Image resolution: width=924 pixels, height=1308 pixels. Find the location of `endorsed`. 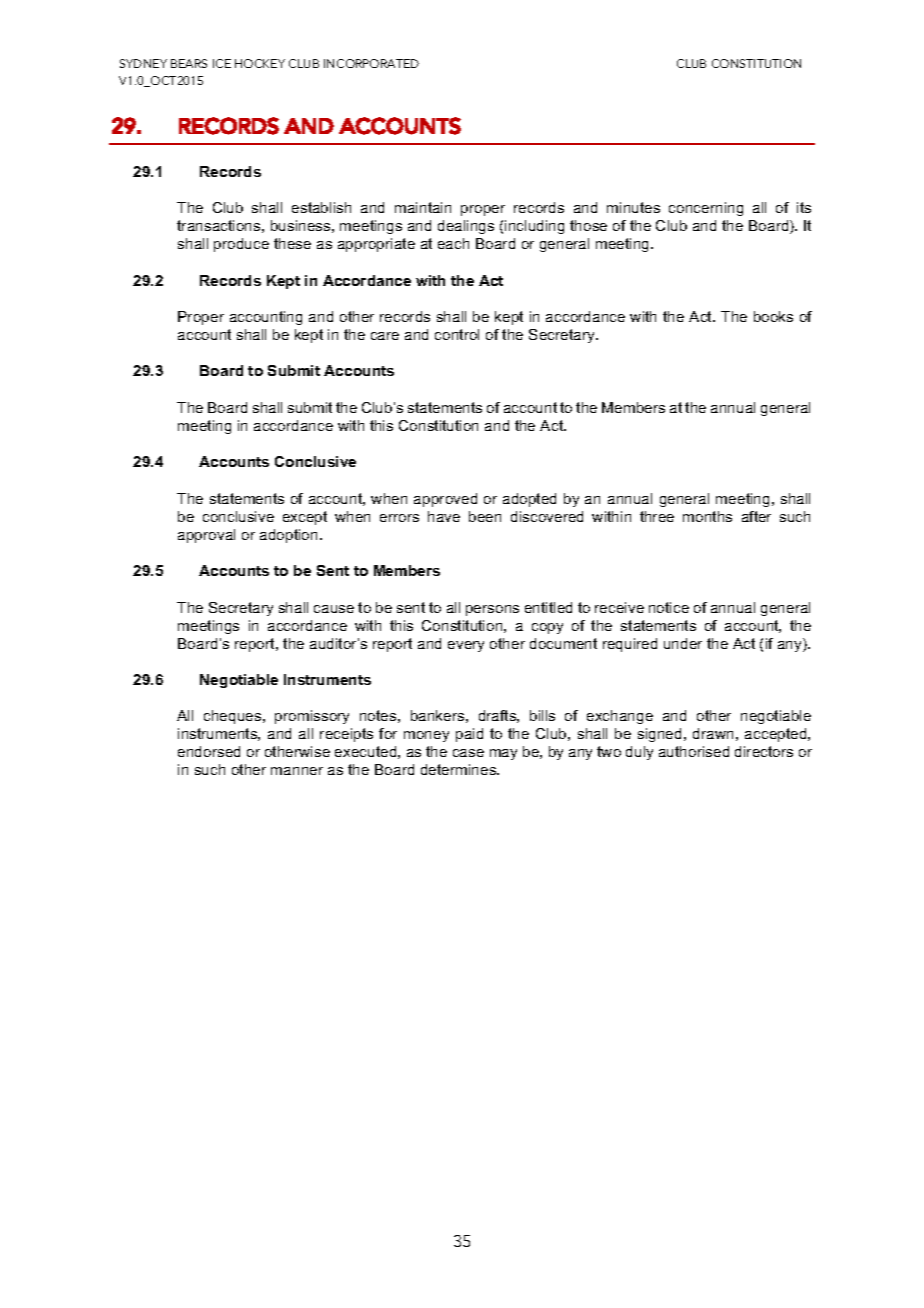

endorsed is located at coordinates (209, 751).
